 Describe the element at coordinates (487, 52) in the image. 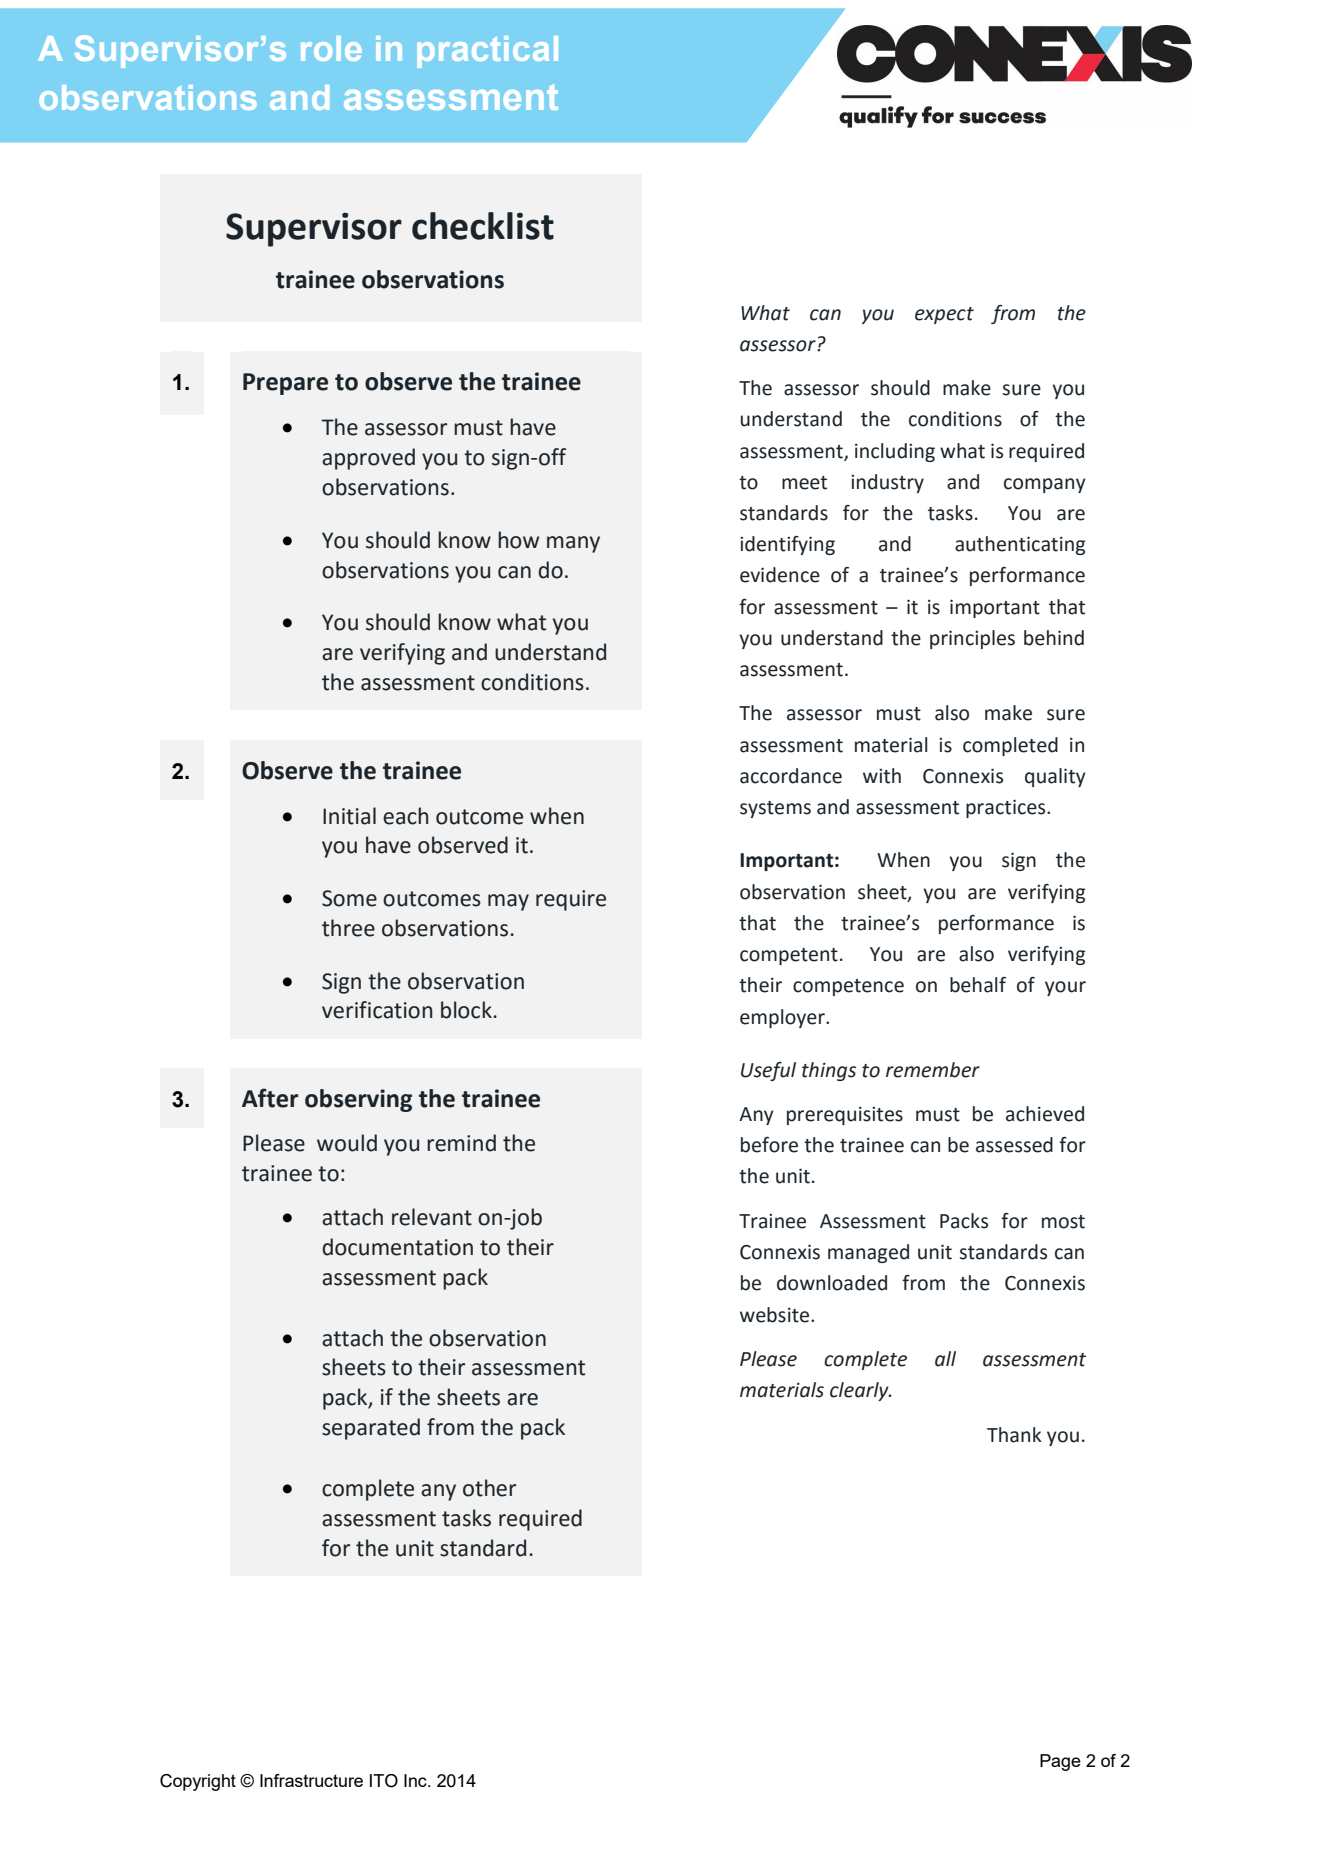

I see `practical` at that location.
